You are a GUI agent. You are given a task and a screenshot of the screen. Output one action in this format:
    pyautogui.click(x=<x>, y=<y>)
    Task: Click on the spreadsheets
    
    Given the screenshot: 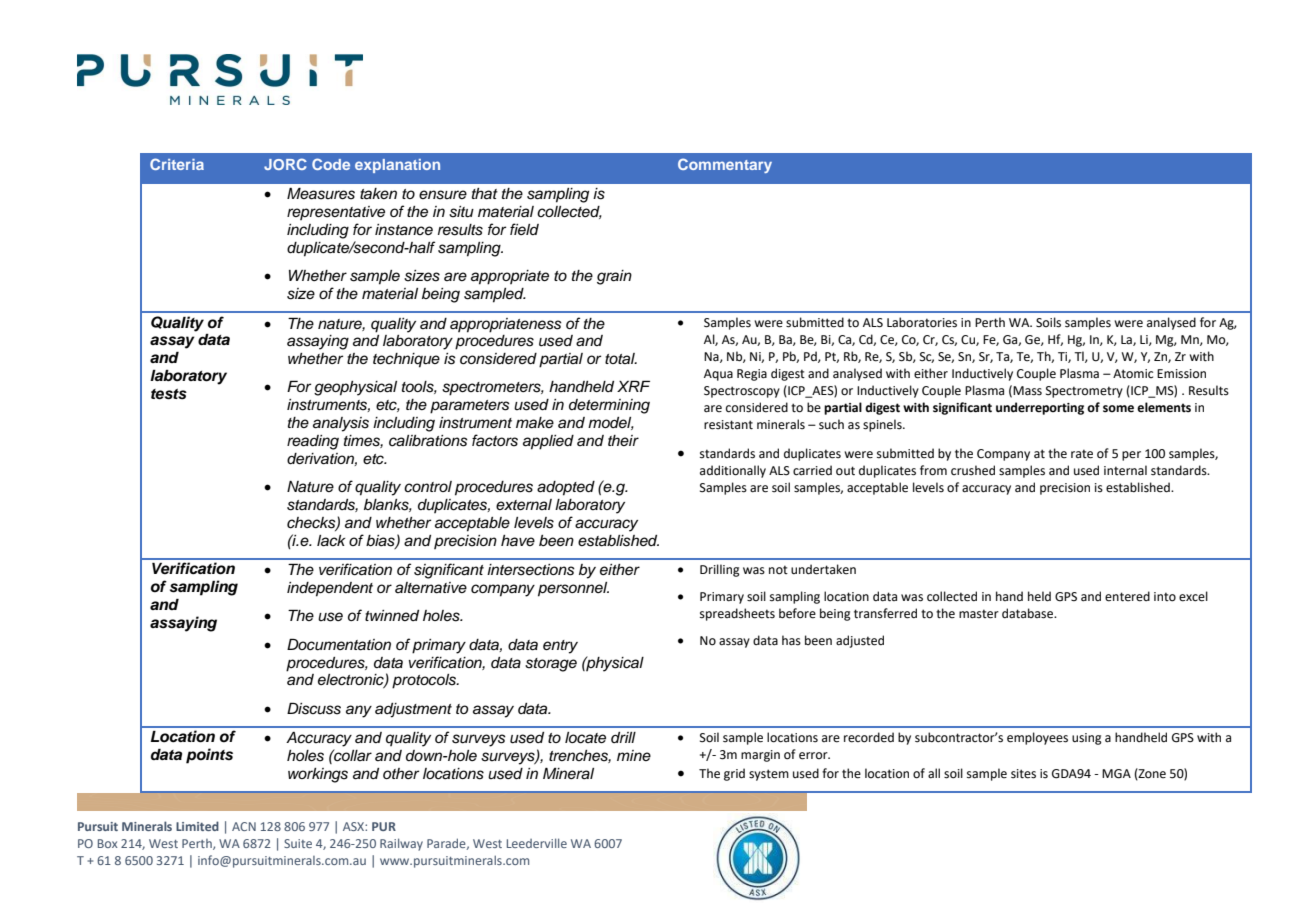 What is the action you would take?
    pyautogui.click(x=737, y=614)
